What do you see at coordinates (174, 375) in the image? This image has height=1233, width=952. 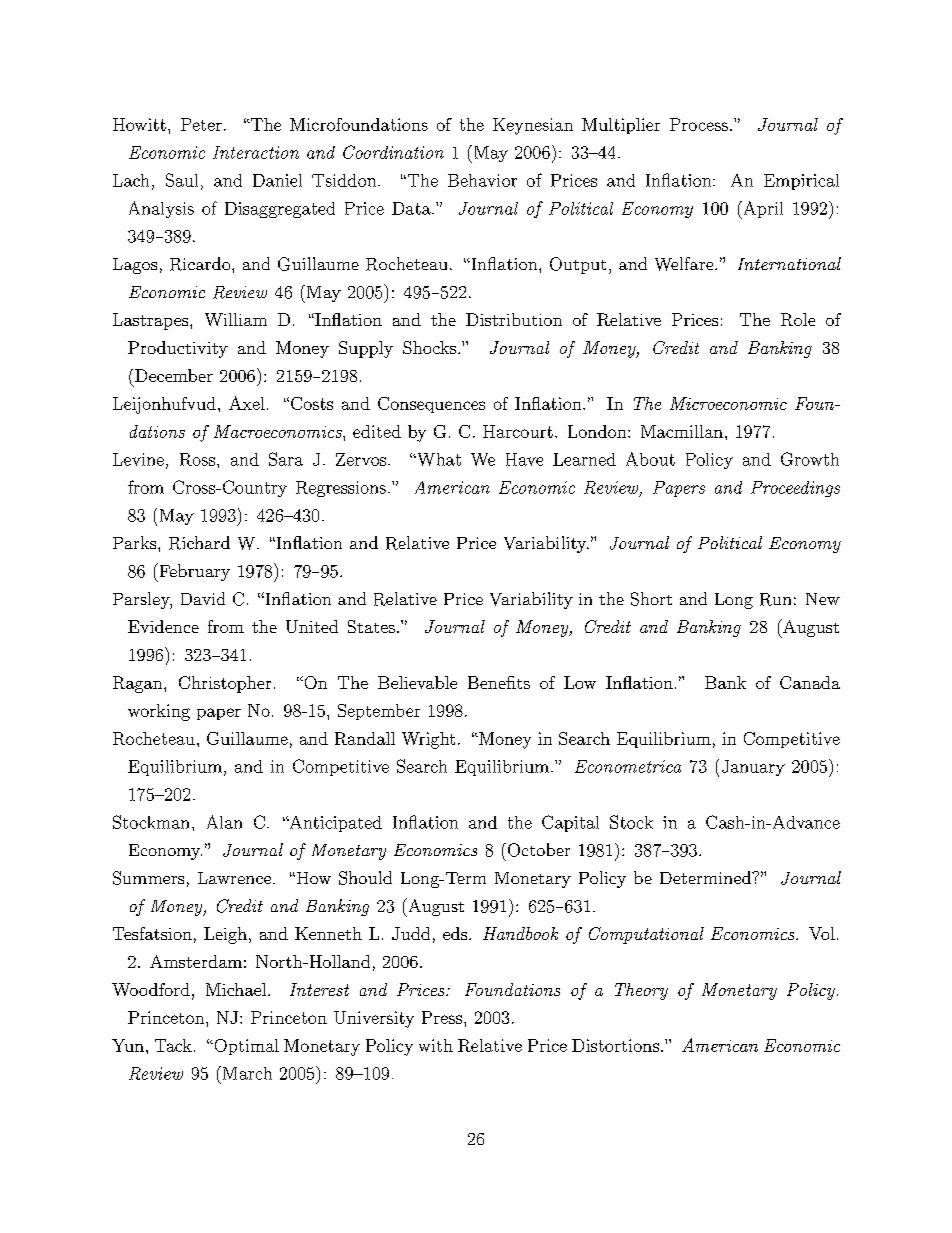 I see `December` at bounding box center [174, 375].
